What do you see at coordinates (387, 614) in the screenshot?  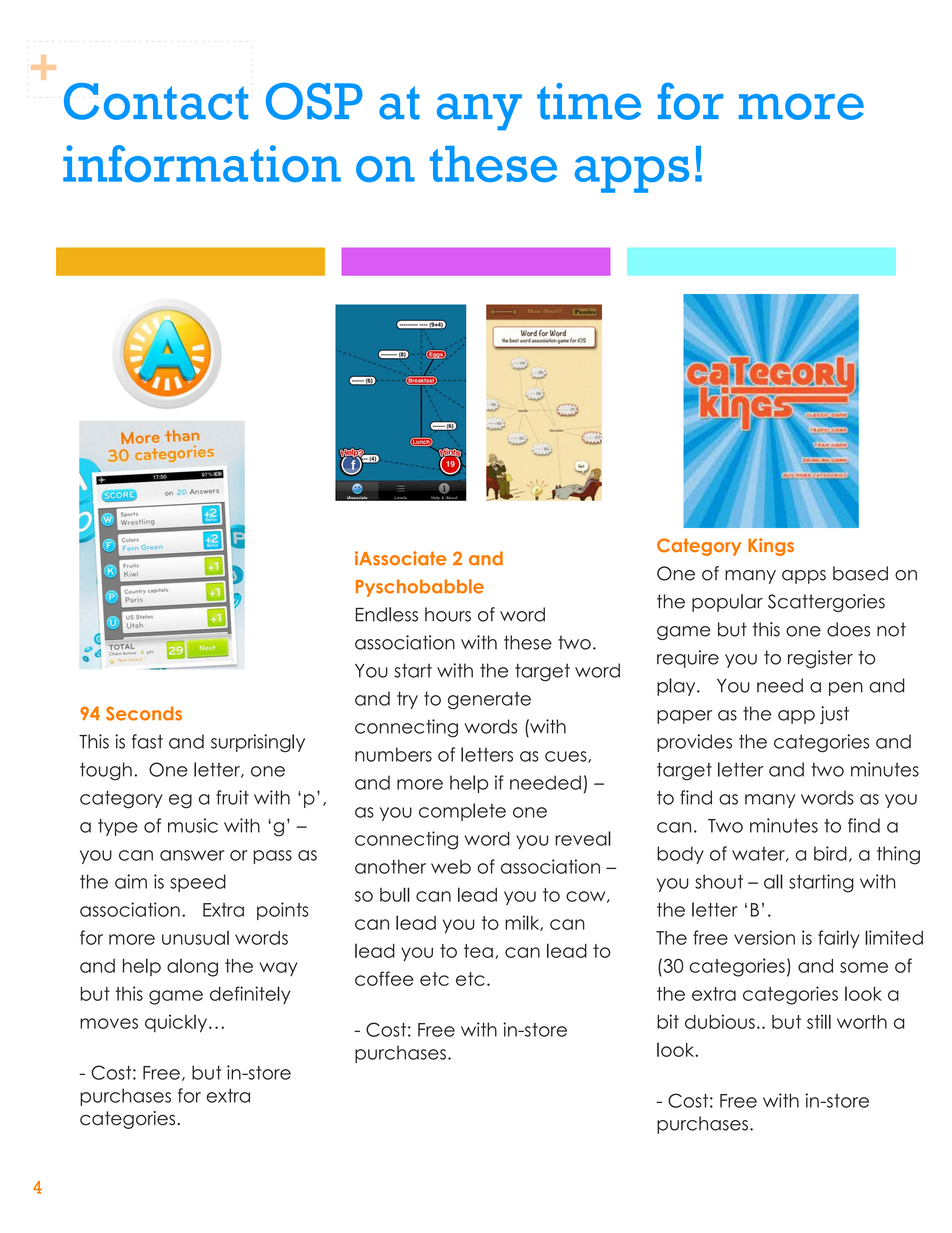 I see `Endless` at bounding box center [387, 614].
